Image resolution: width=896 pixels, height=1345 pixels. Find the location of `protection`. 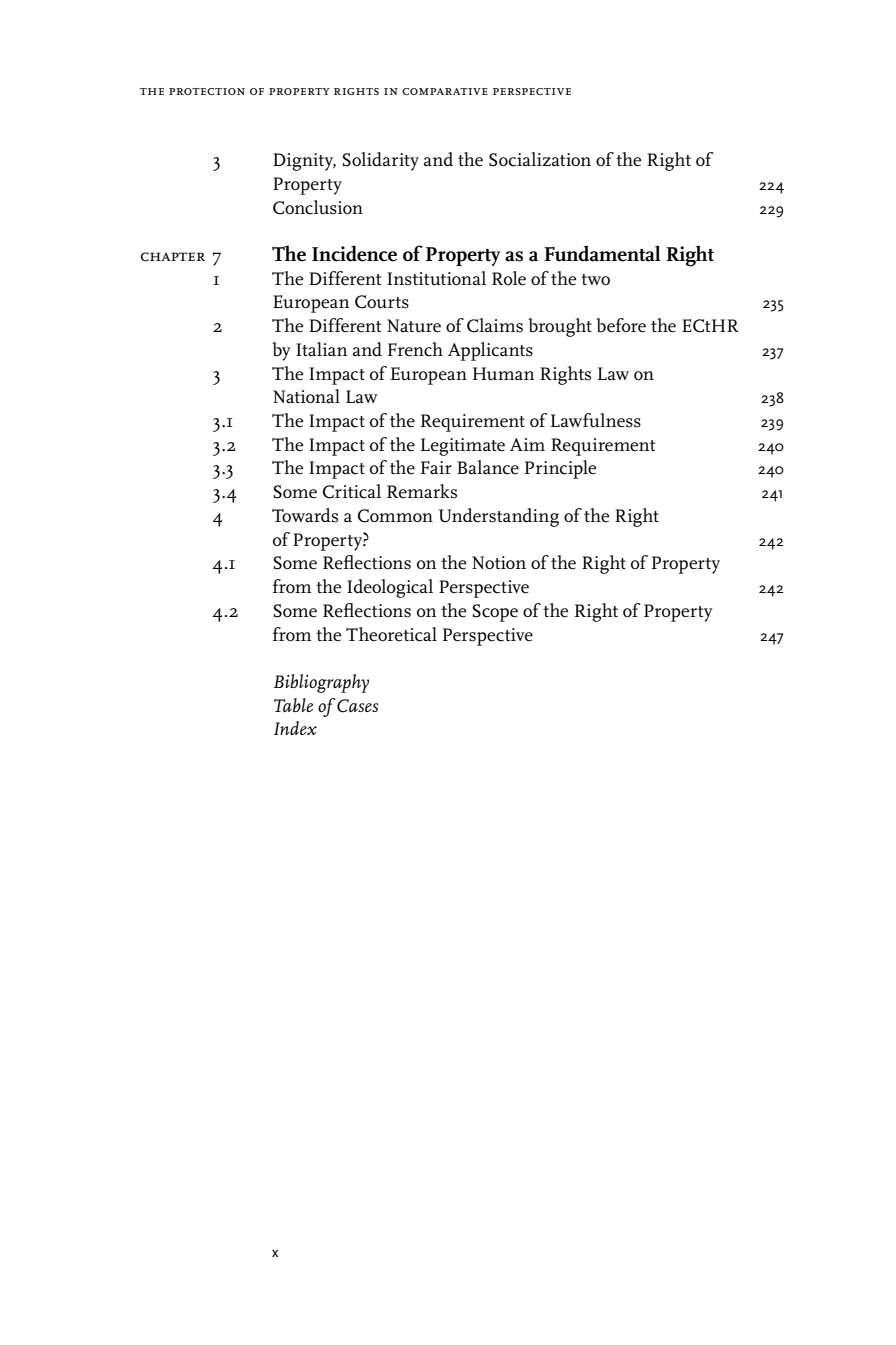

protection is located at coordinates (207, 91).
